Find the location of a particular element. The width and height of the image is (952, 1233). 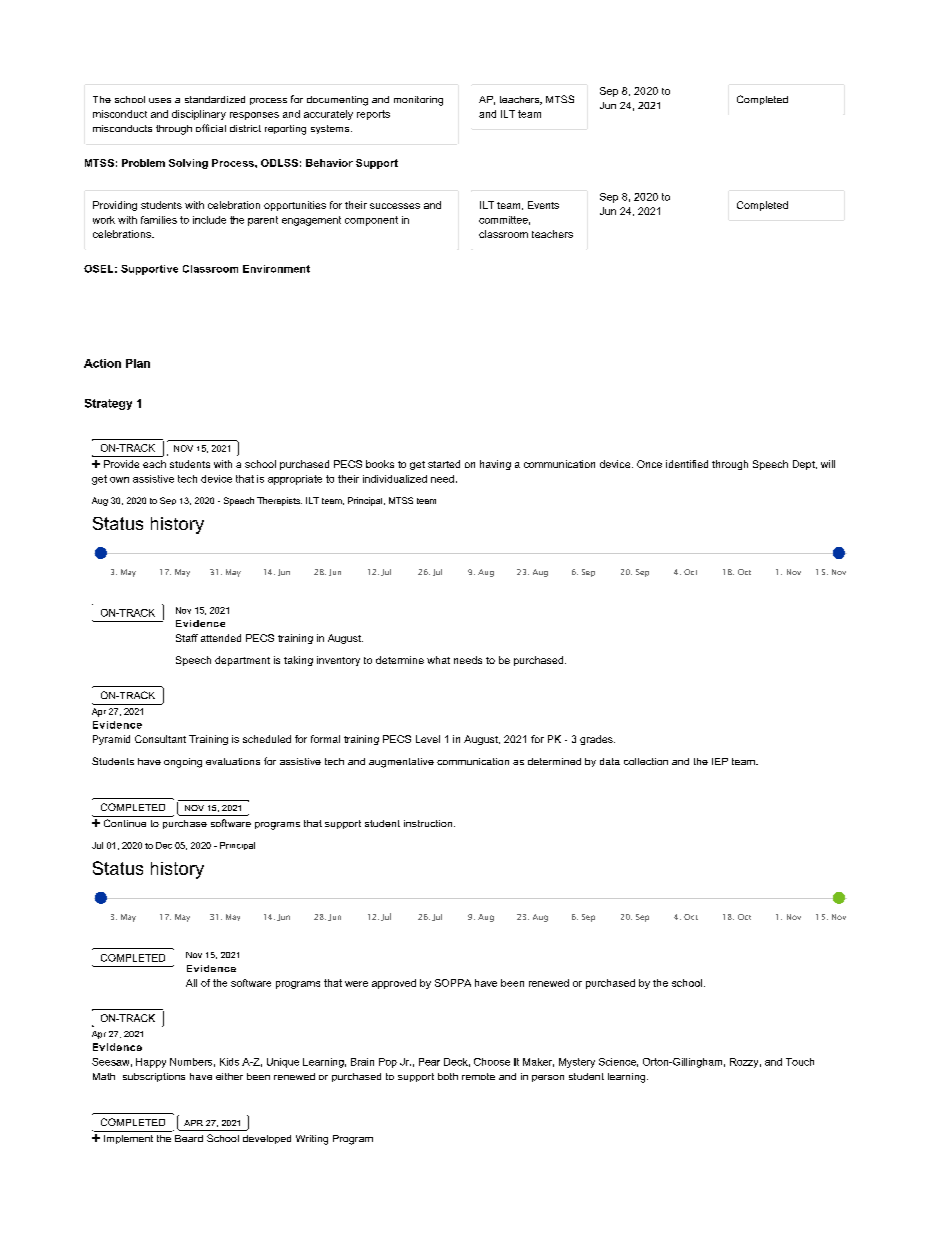

official is located at coordinates (211, 128).
